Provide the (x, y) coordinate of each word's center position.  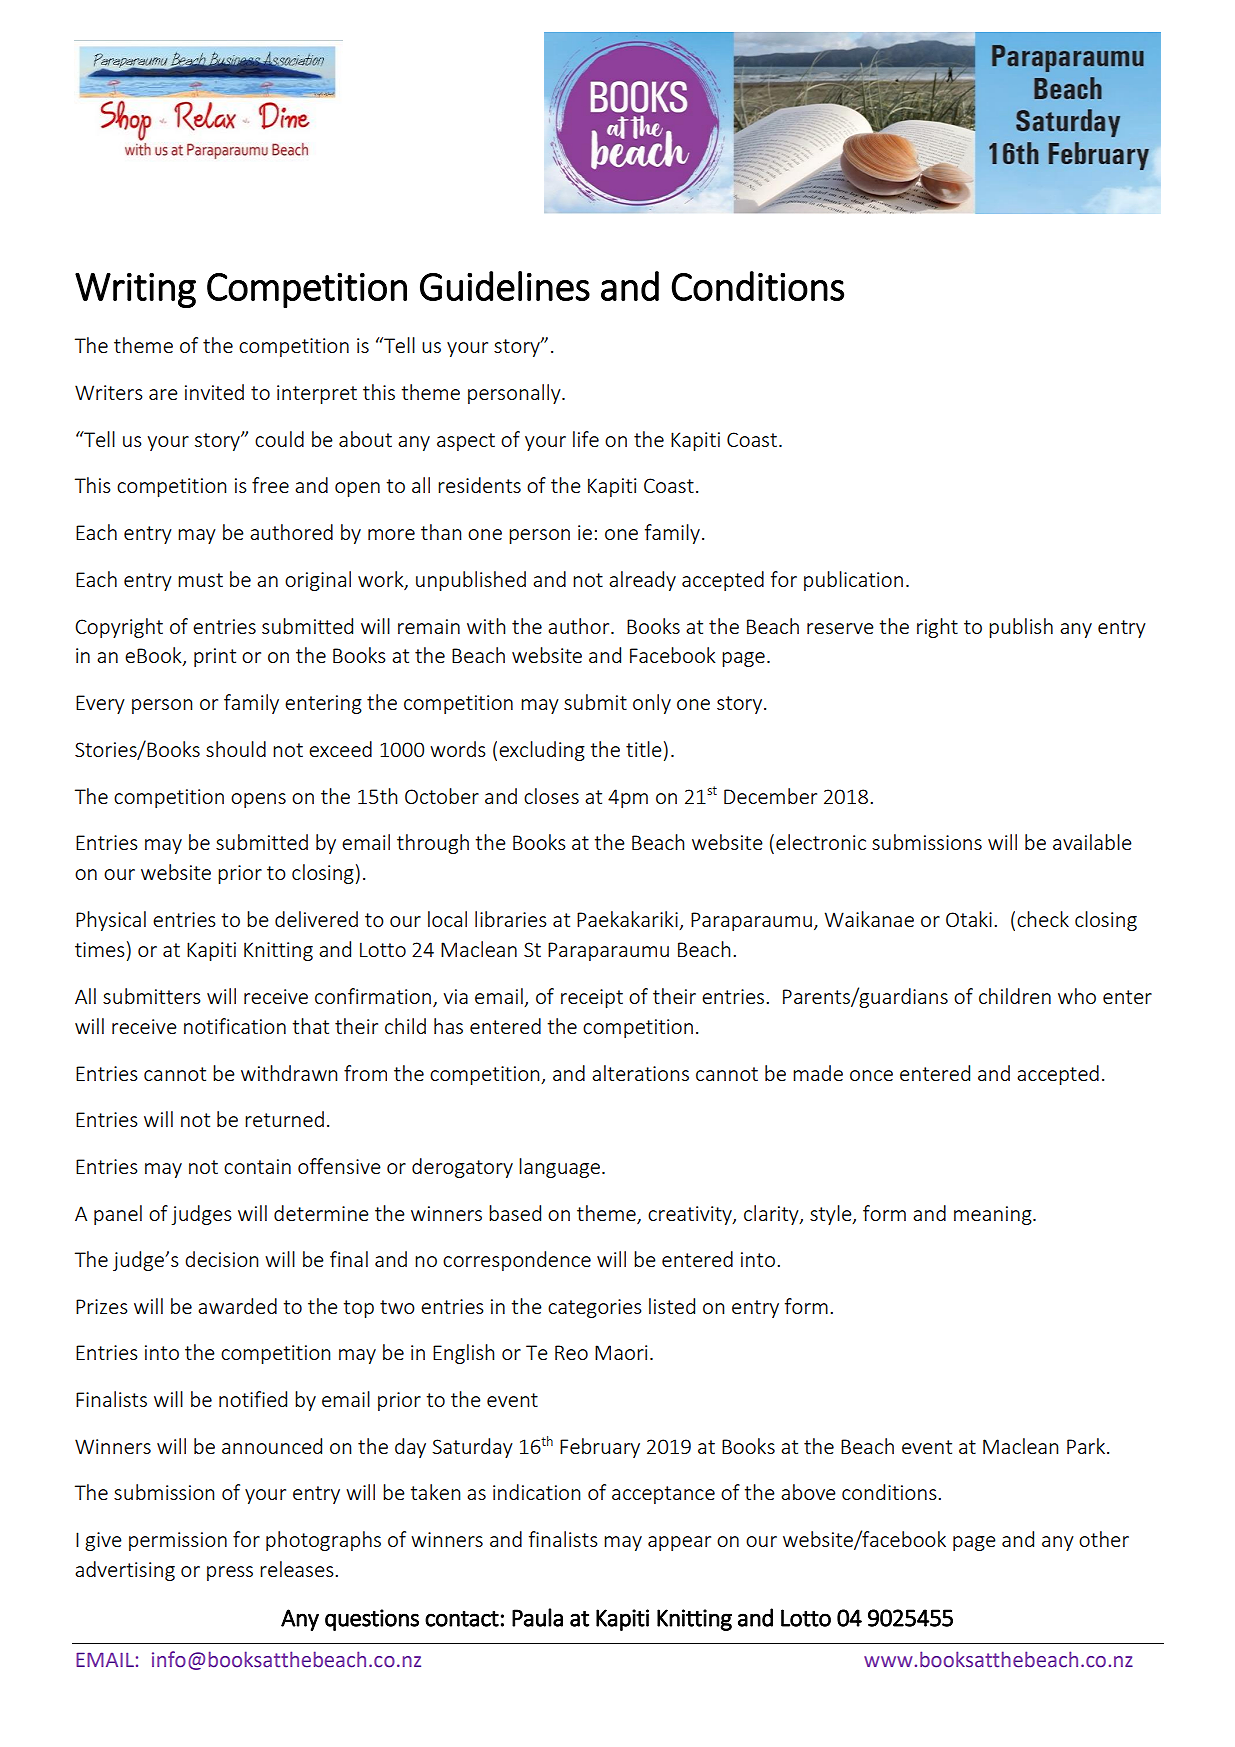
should (236, 749)
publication (853, 581)
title (644, 749)
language (559, 1168)
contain (257, 1166)
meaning (994, 1215)
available (1092, 842)
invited (214, 392)
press (230, 1573)
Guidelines (505, 286)
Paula (537, 1617)
